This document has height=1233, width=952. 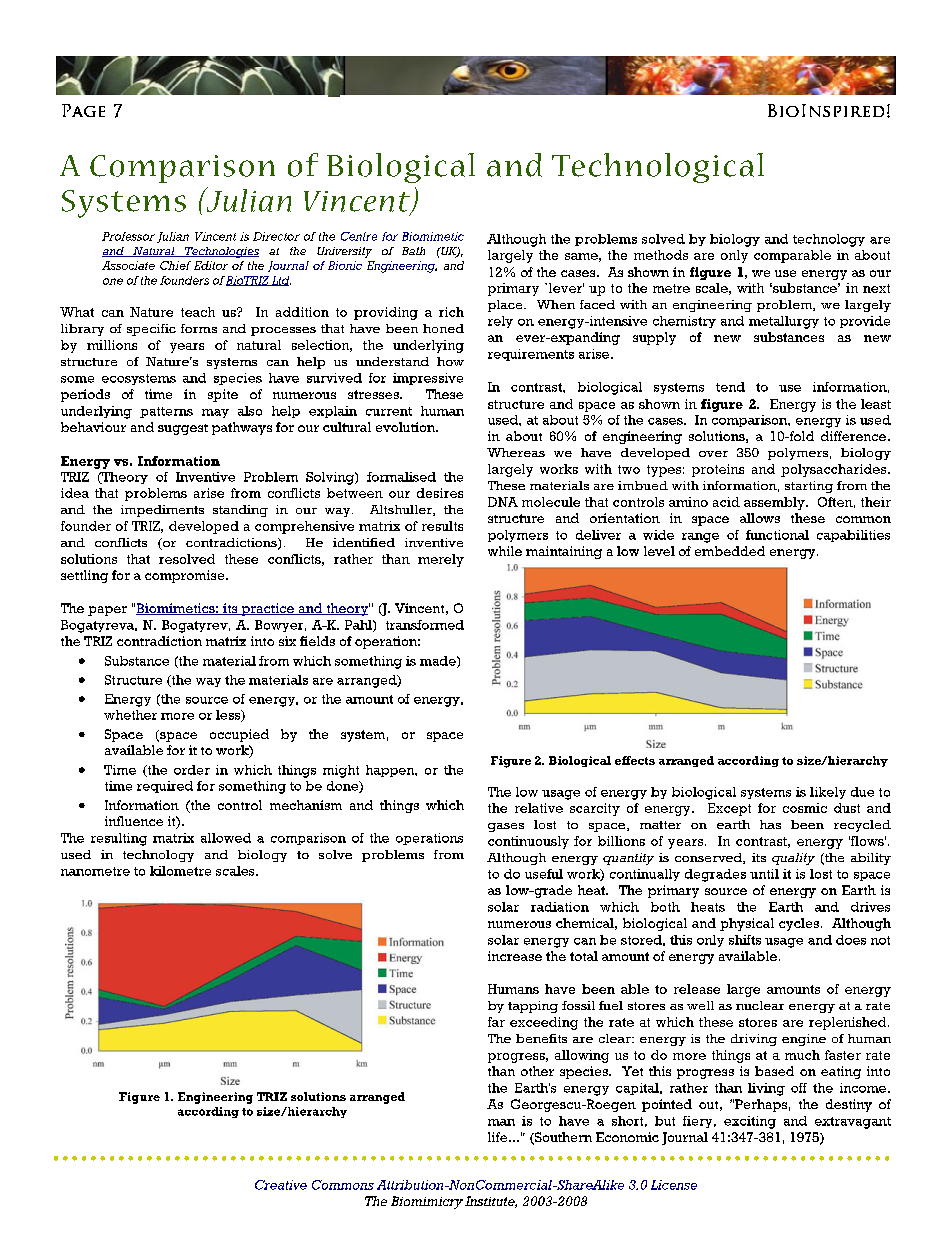 I want to click on shifts, so click(x=745, y=940).
